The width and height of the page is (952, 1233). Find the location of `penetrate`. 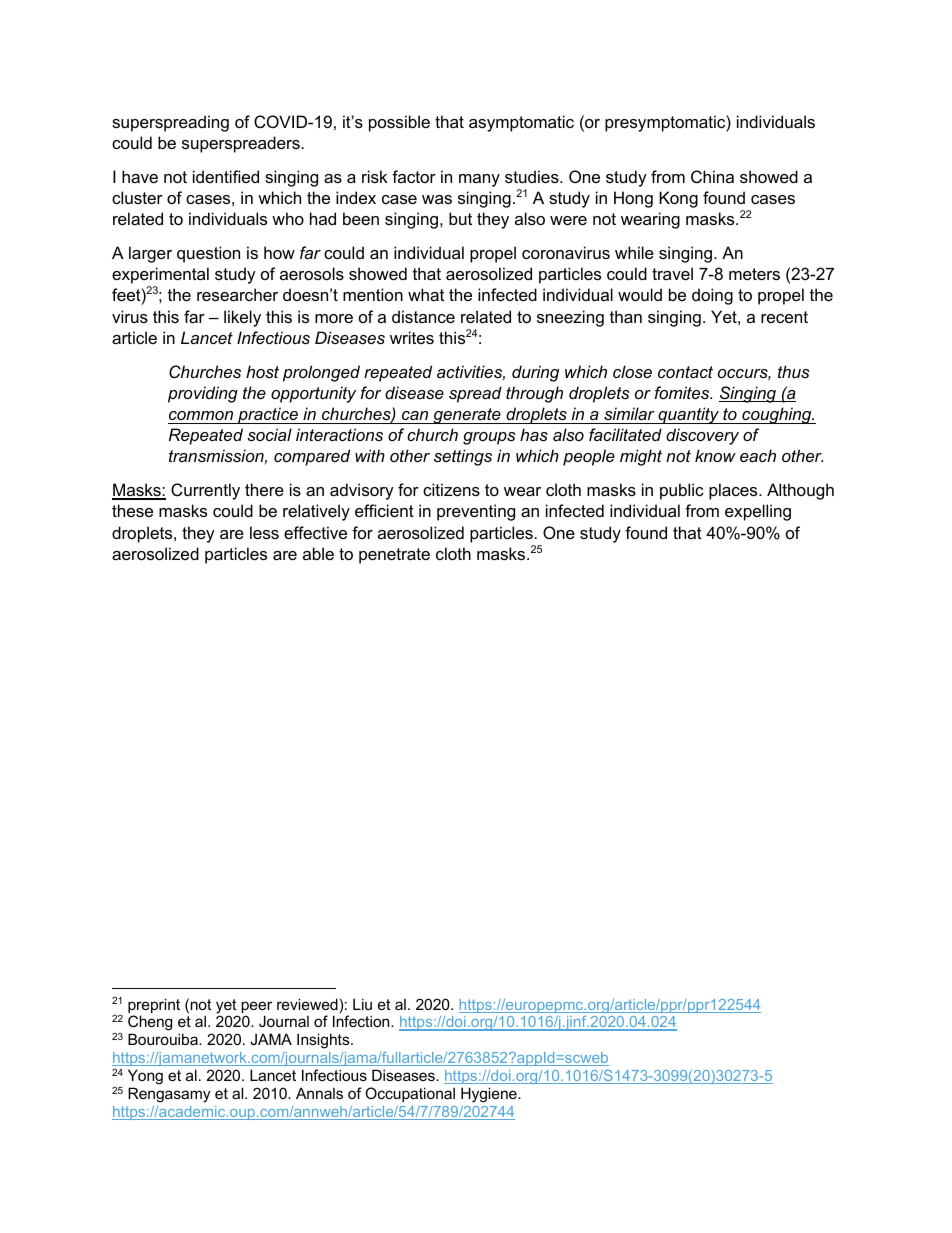

penetrate is located at coordinates (394, 556).
